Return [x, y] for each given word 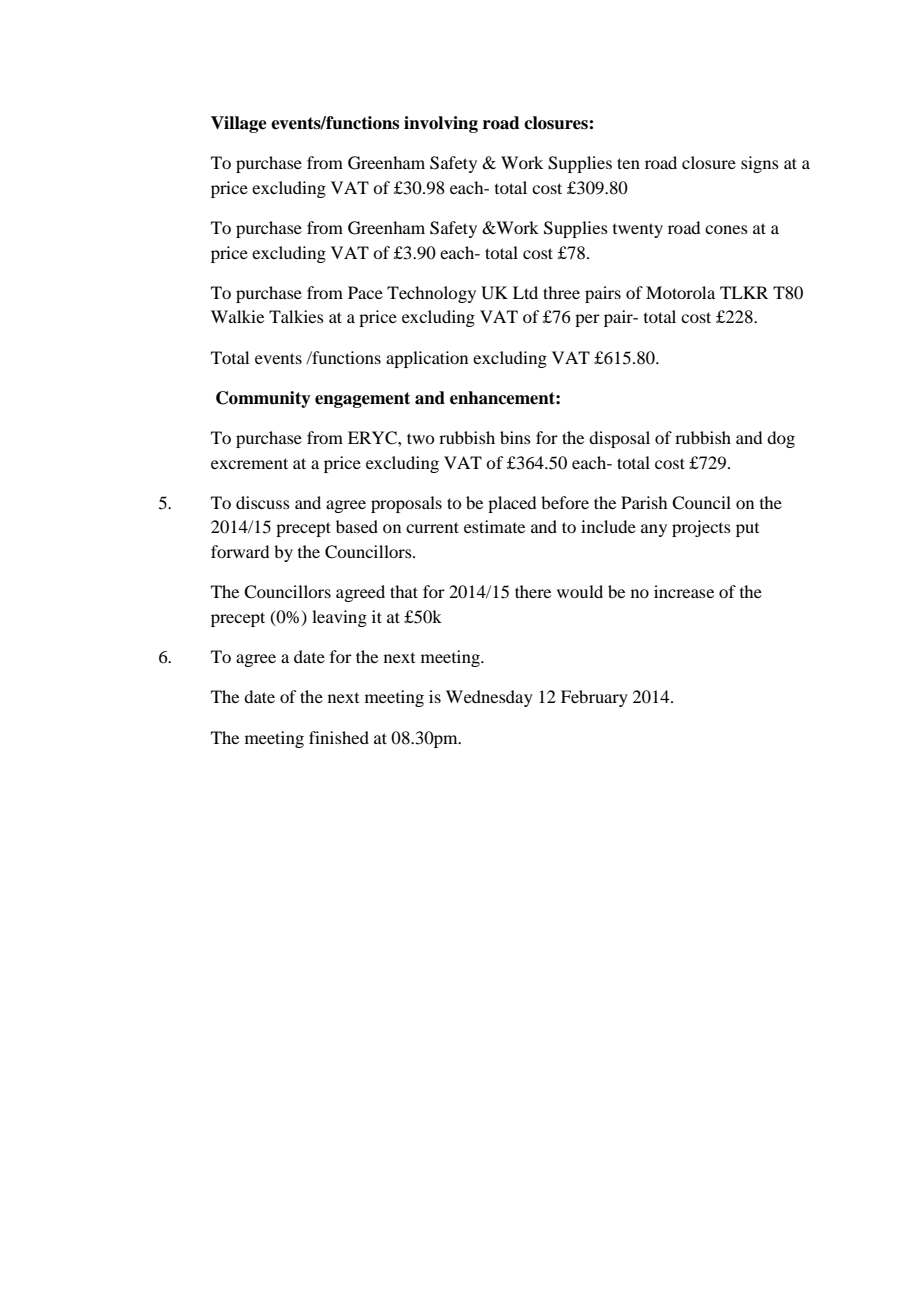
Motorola [680, 292]
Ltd [525, 292]
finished [339, 737]
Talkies [296, 316]
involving [441, 124]
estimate [494, 526]
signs [760, 164]
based [357, 526]
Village [239, 124]
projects [701, 528]
